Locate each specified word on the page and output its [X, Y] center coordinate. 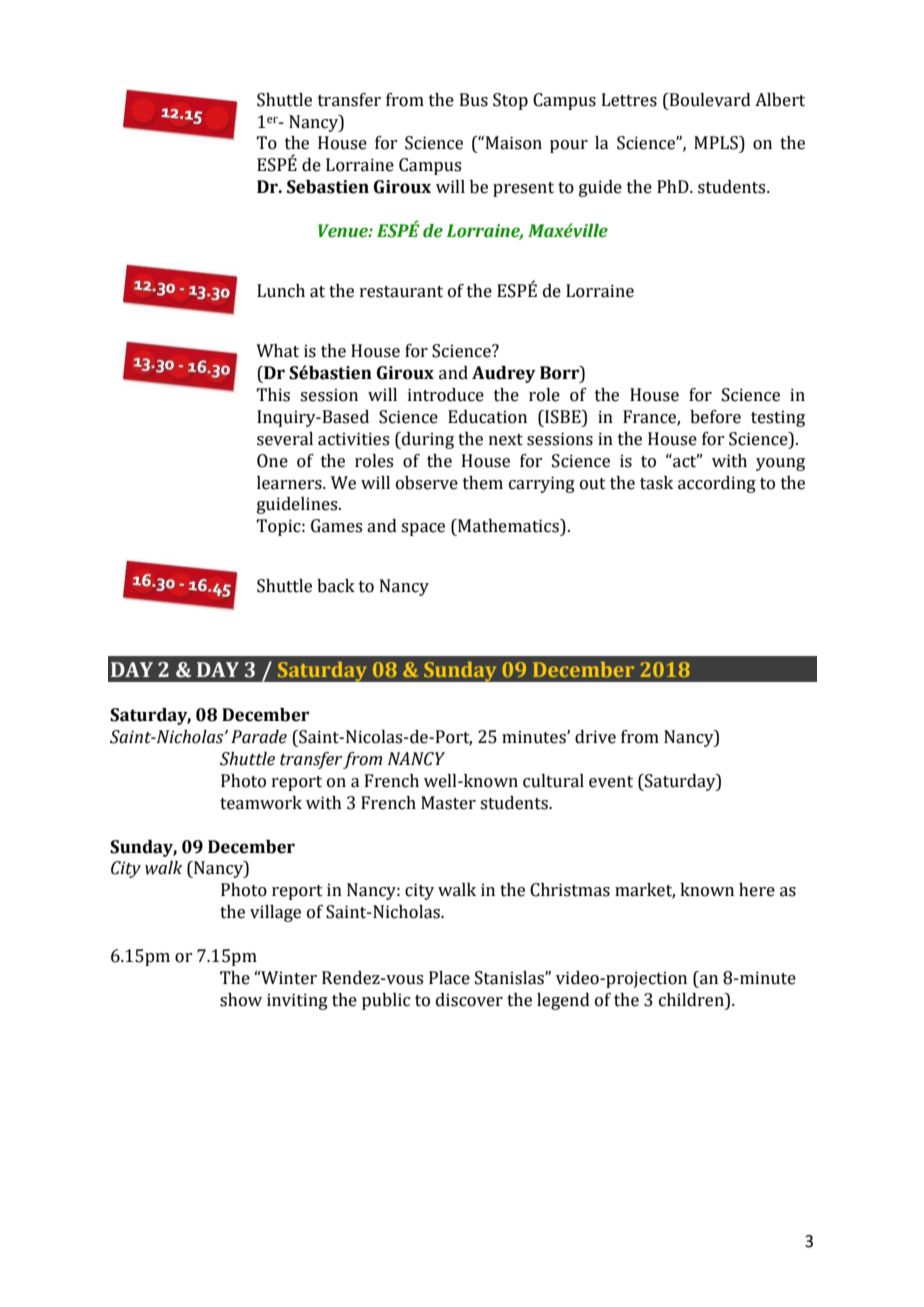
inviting [297, 1001]
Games [336, 526]
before [715, 417]
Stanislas [510, 978]
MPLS [717, 143]
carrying [542, 484]
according [717, 484]
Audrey [504, 374]
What [277, 351]
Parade [259, 737]
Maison [514, 143]
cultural [553, 781]
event [611, 782]
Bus [474, 100]
